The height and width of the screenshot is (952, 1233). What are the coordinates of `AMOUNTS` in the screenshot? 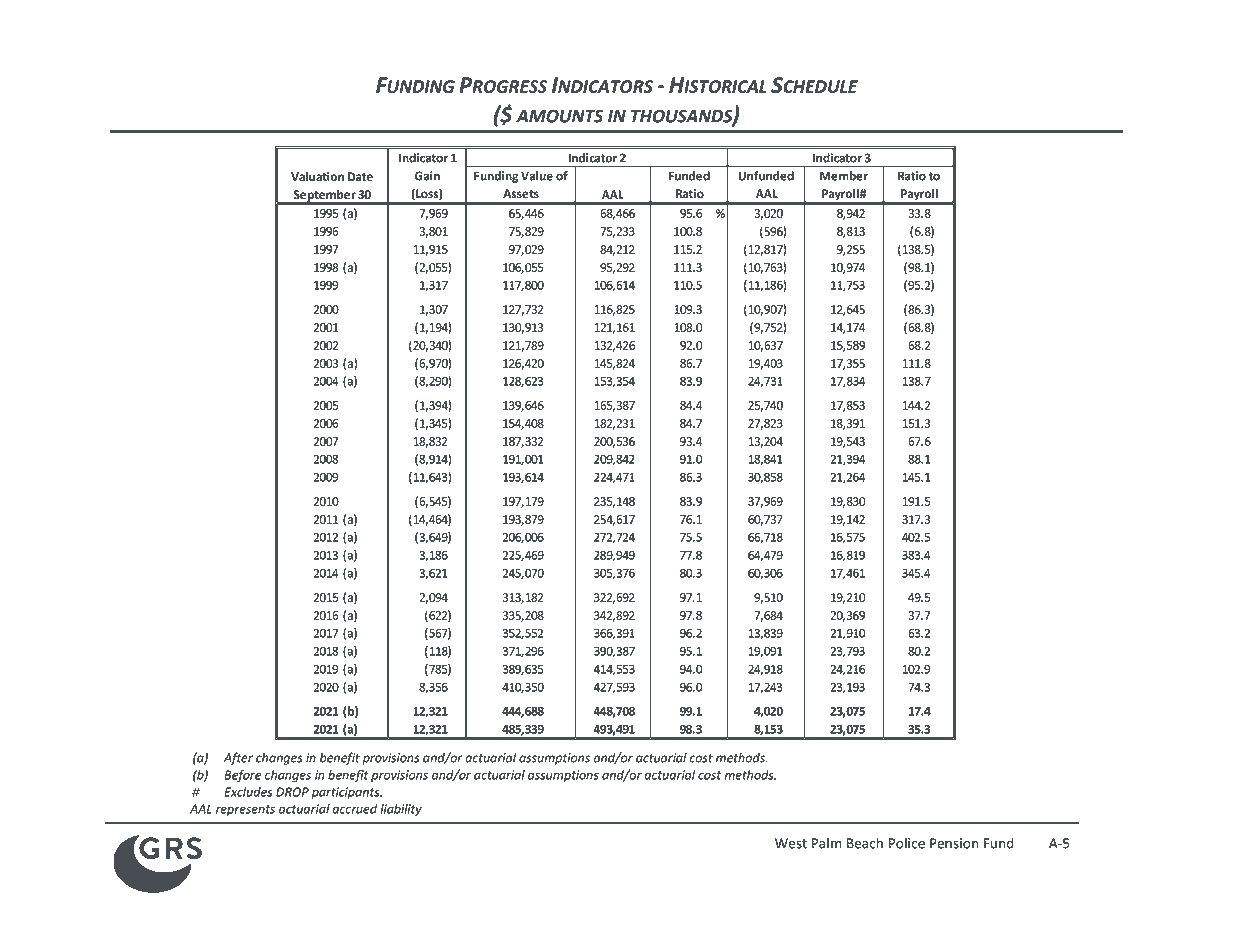 It's located at (559, 116).
